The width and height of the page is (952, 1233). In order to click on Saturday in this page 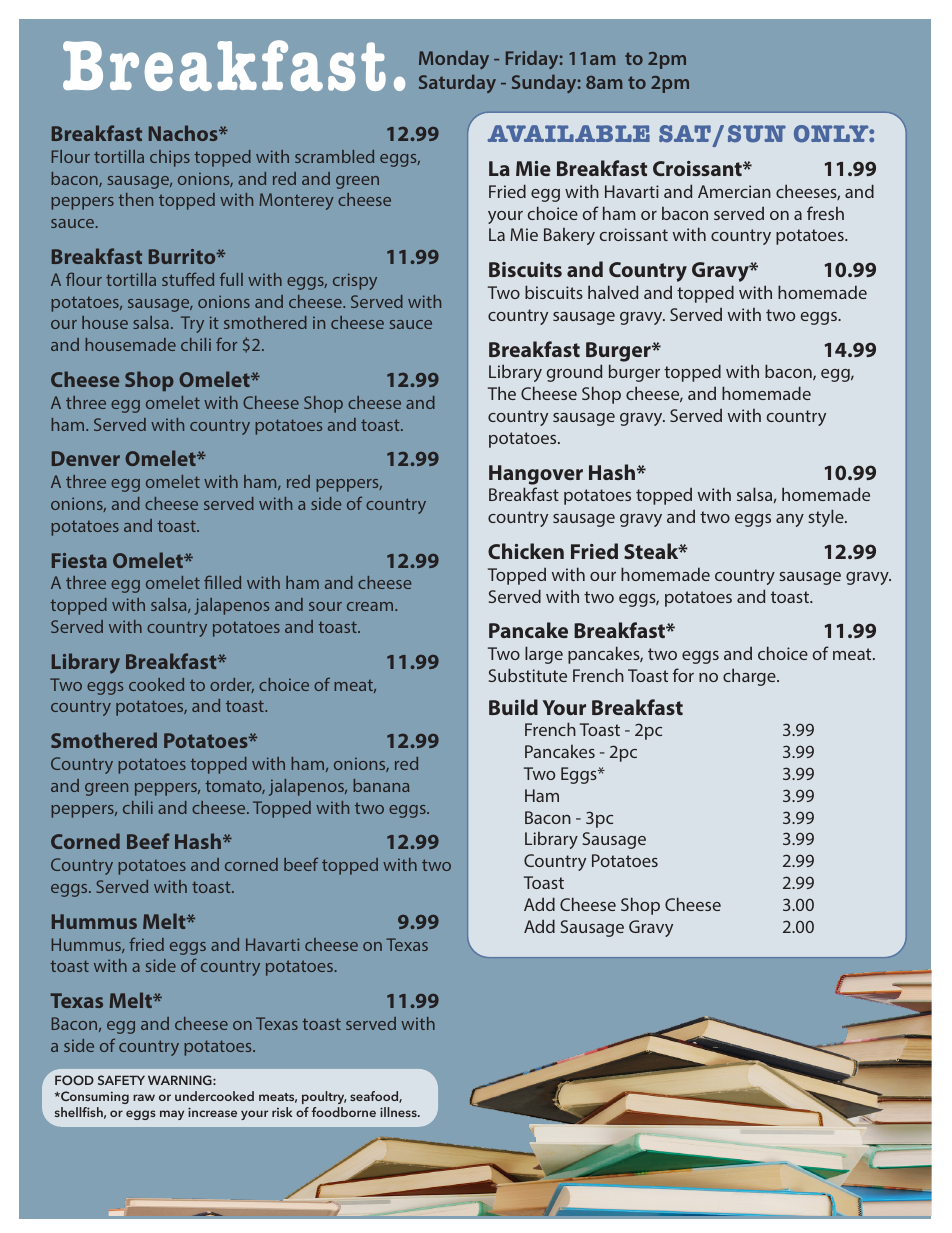, I will do `click(457, 84)`.
